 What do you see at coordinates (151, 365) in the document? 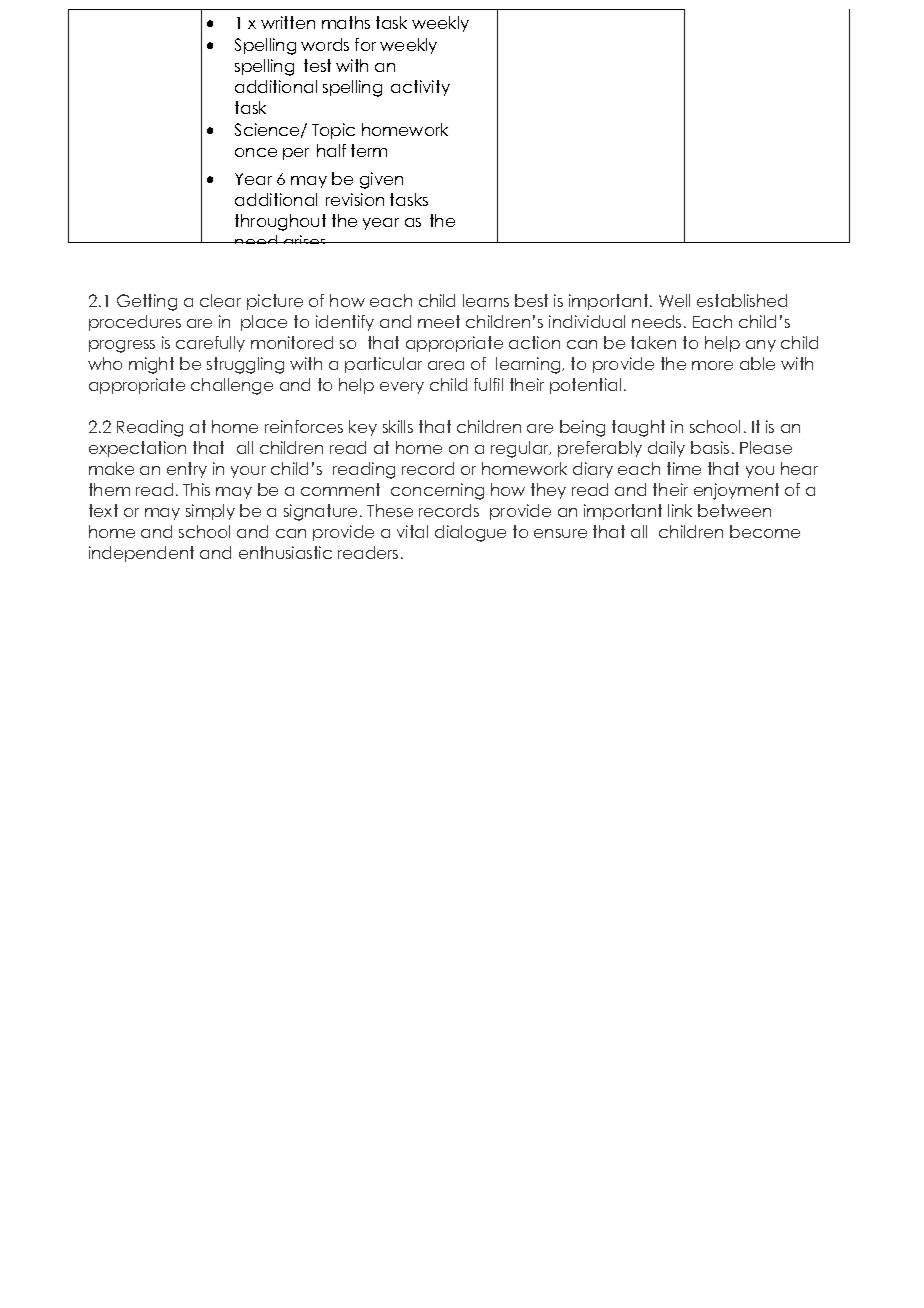
I see `might` at bounding box center [151, 365].
